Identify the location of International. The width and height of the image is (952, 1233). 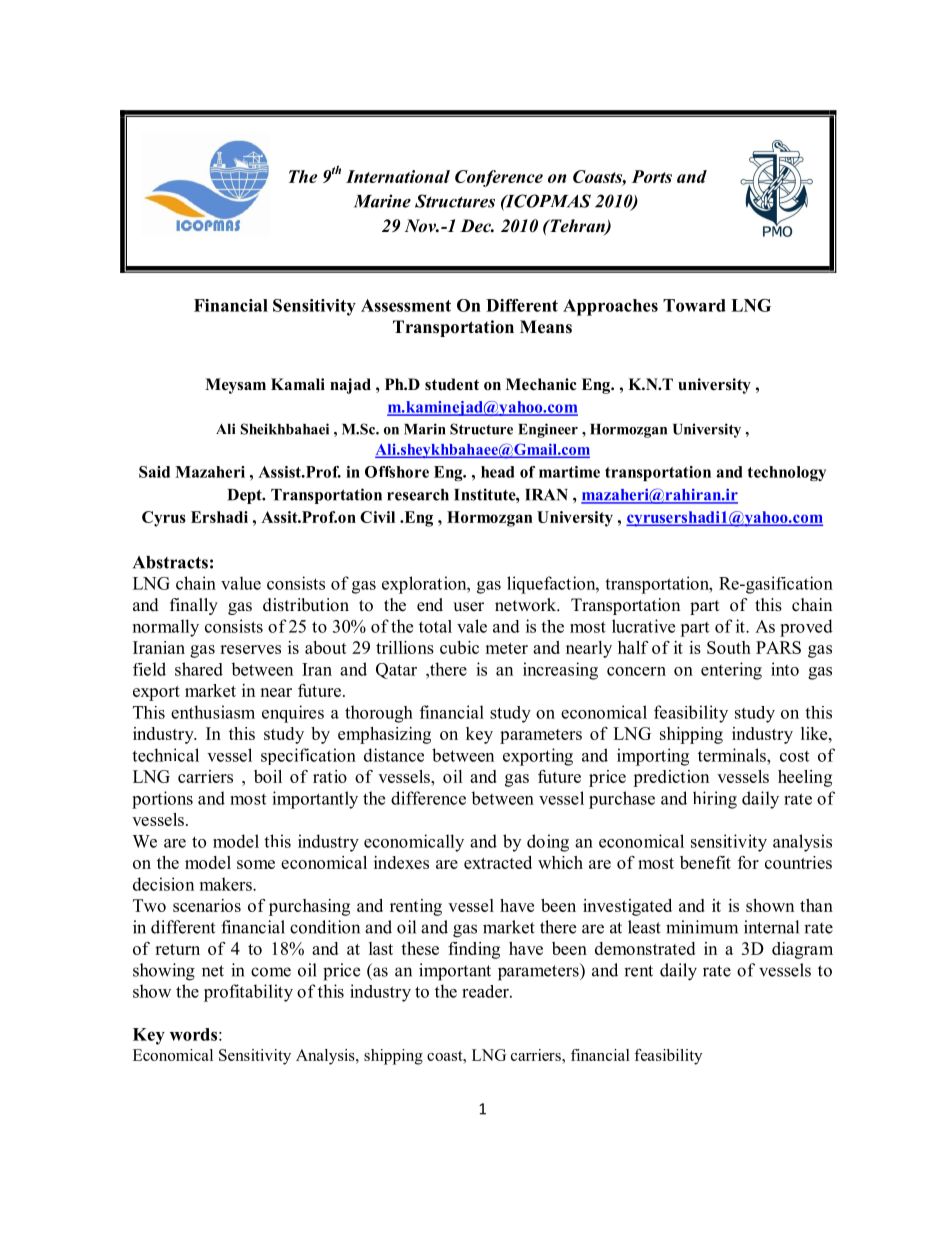
(398, 176).
